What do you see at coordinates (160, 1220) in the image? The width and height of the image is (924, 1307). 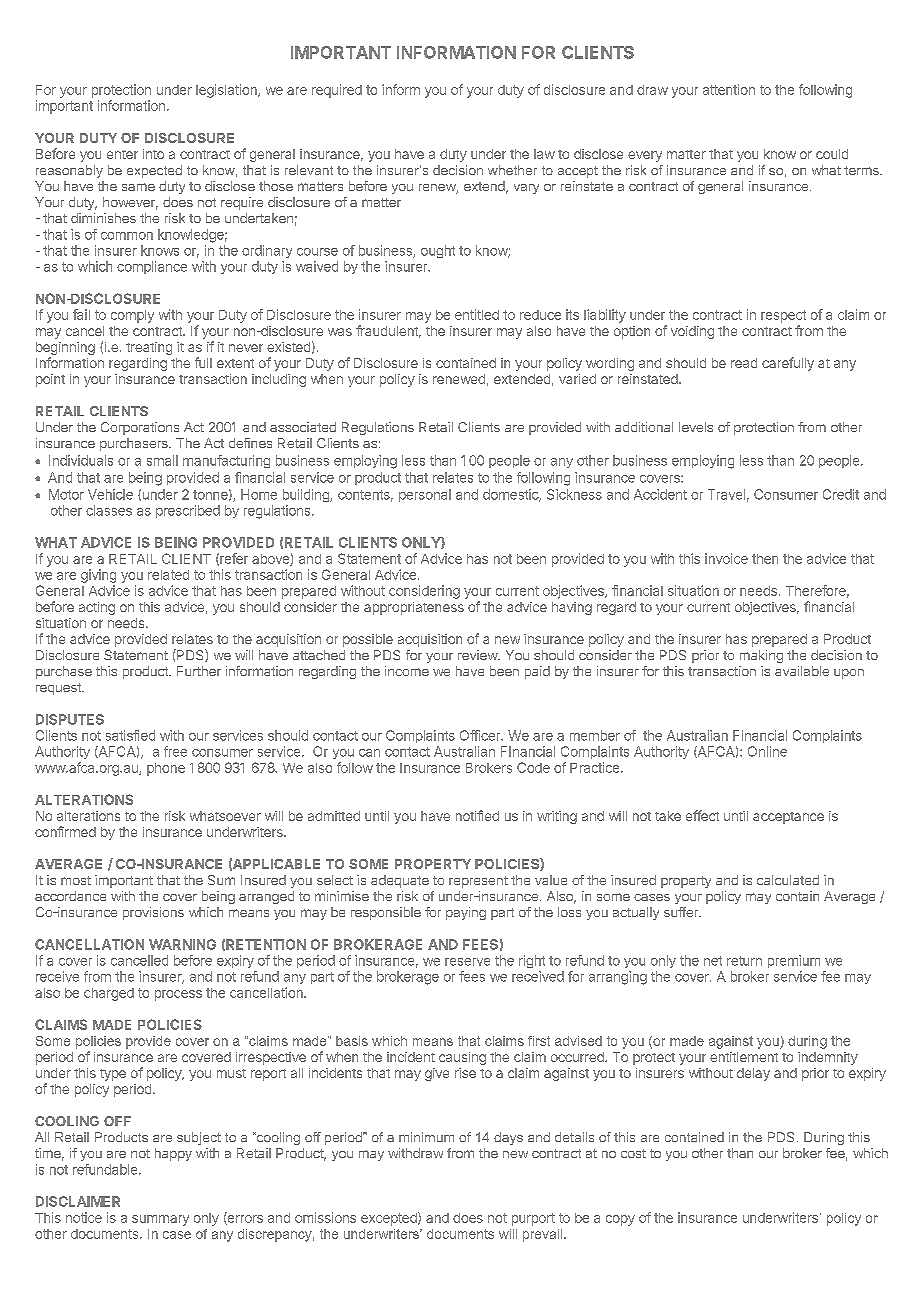 I see `summary` at bounding box center [160, 1220].
